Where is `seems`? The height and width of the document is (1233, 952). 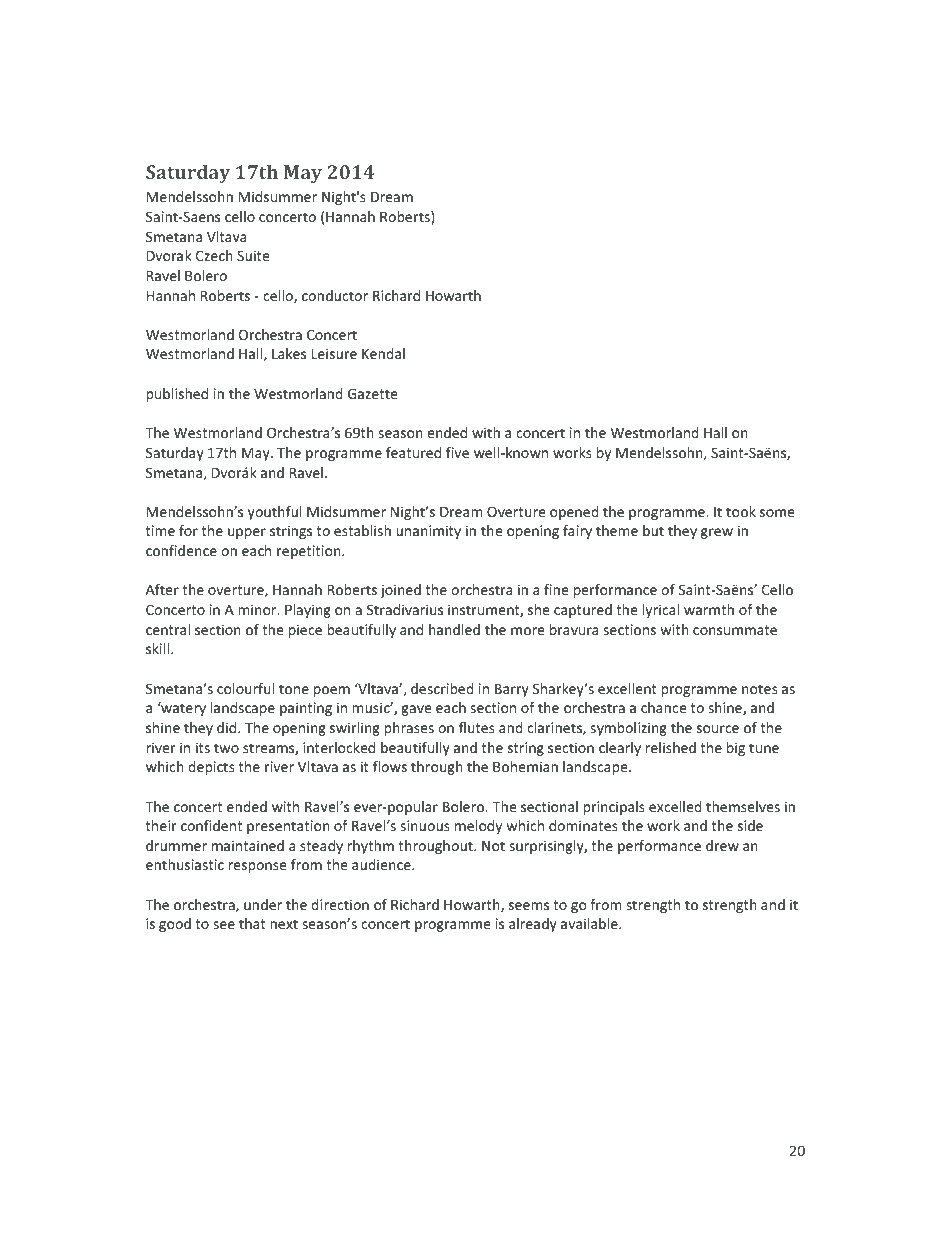
seems is located at coordinates (529, 906).
